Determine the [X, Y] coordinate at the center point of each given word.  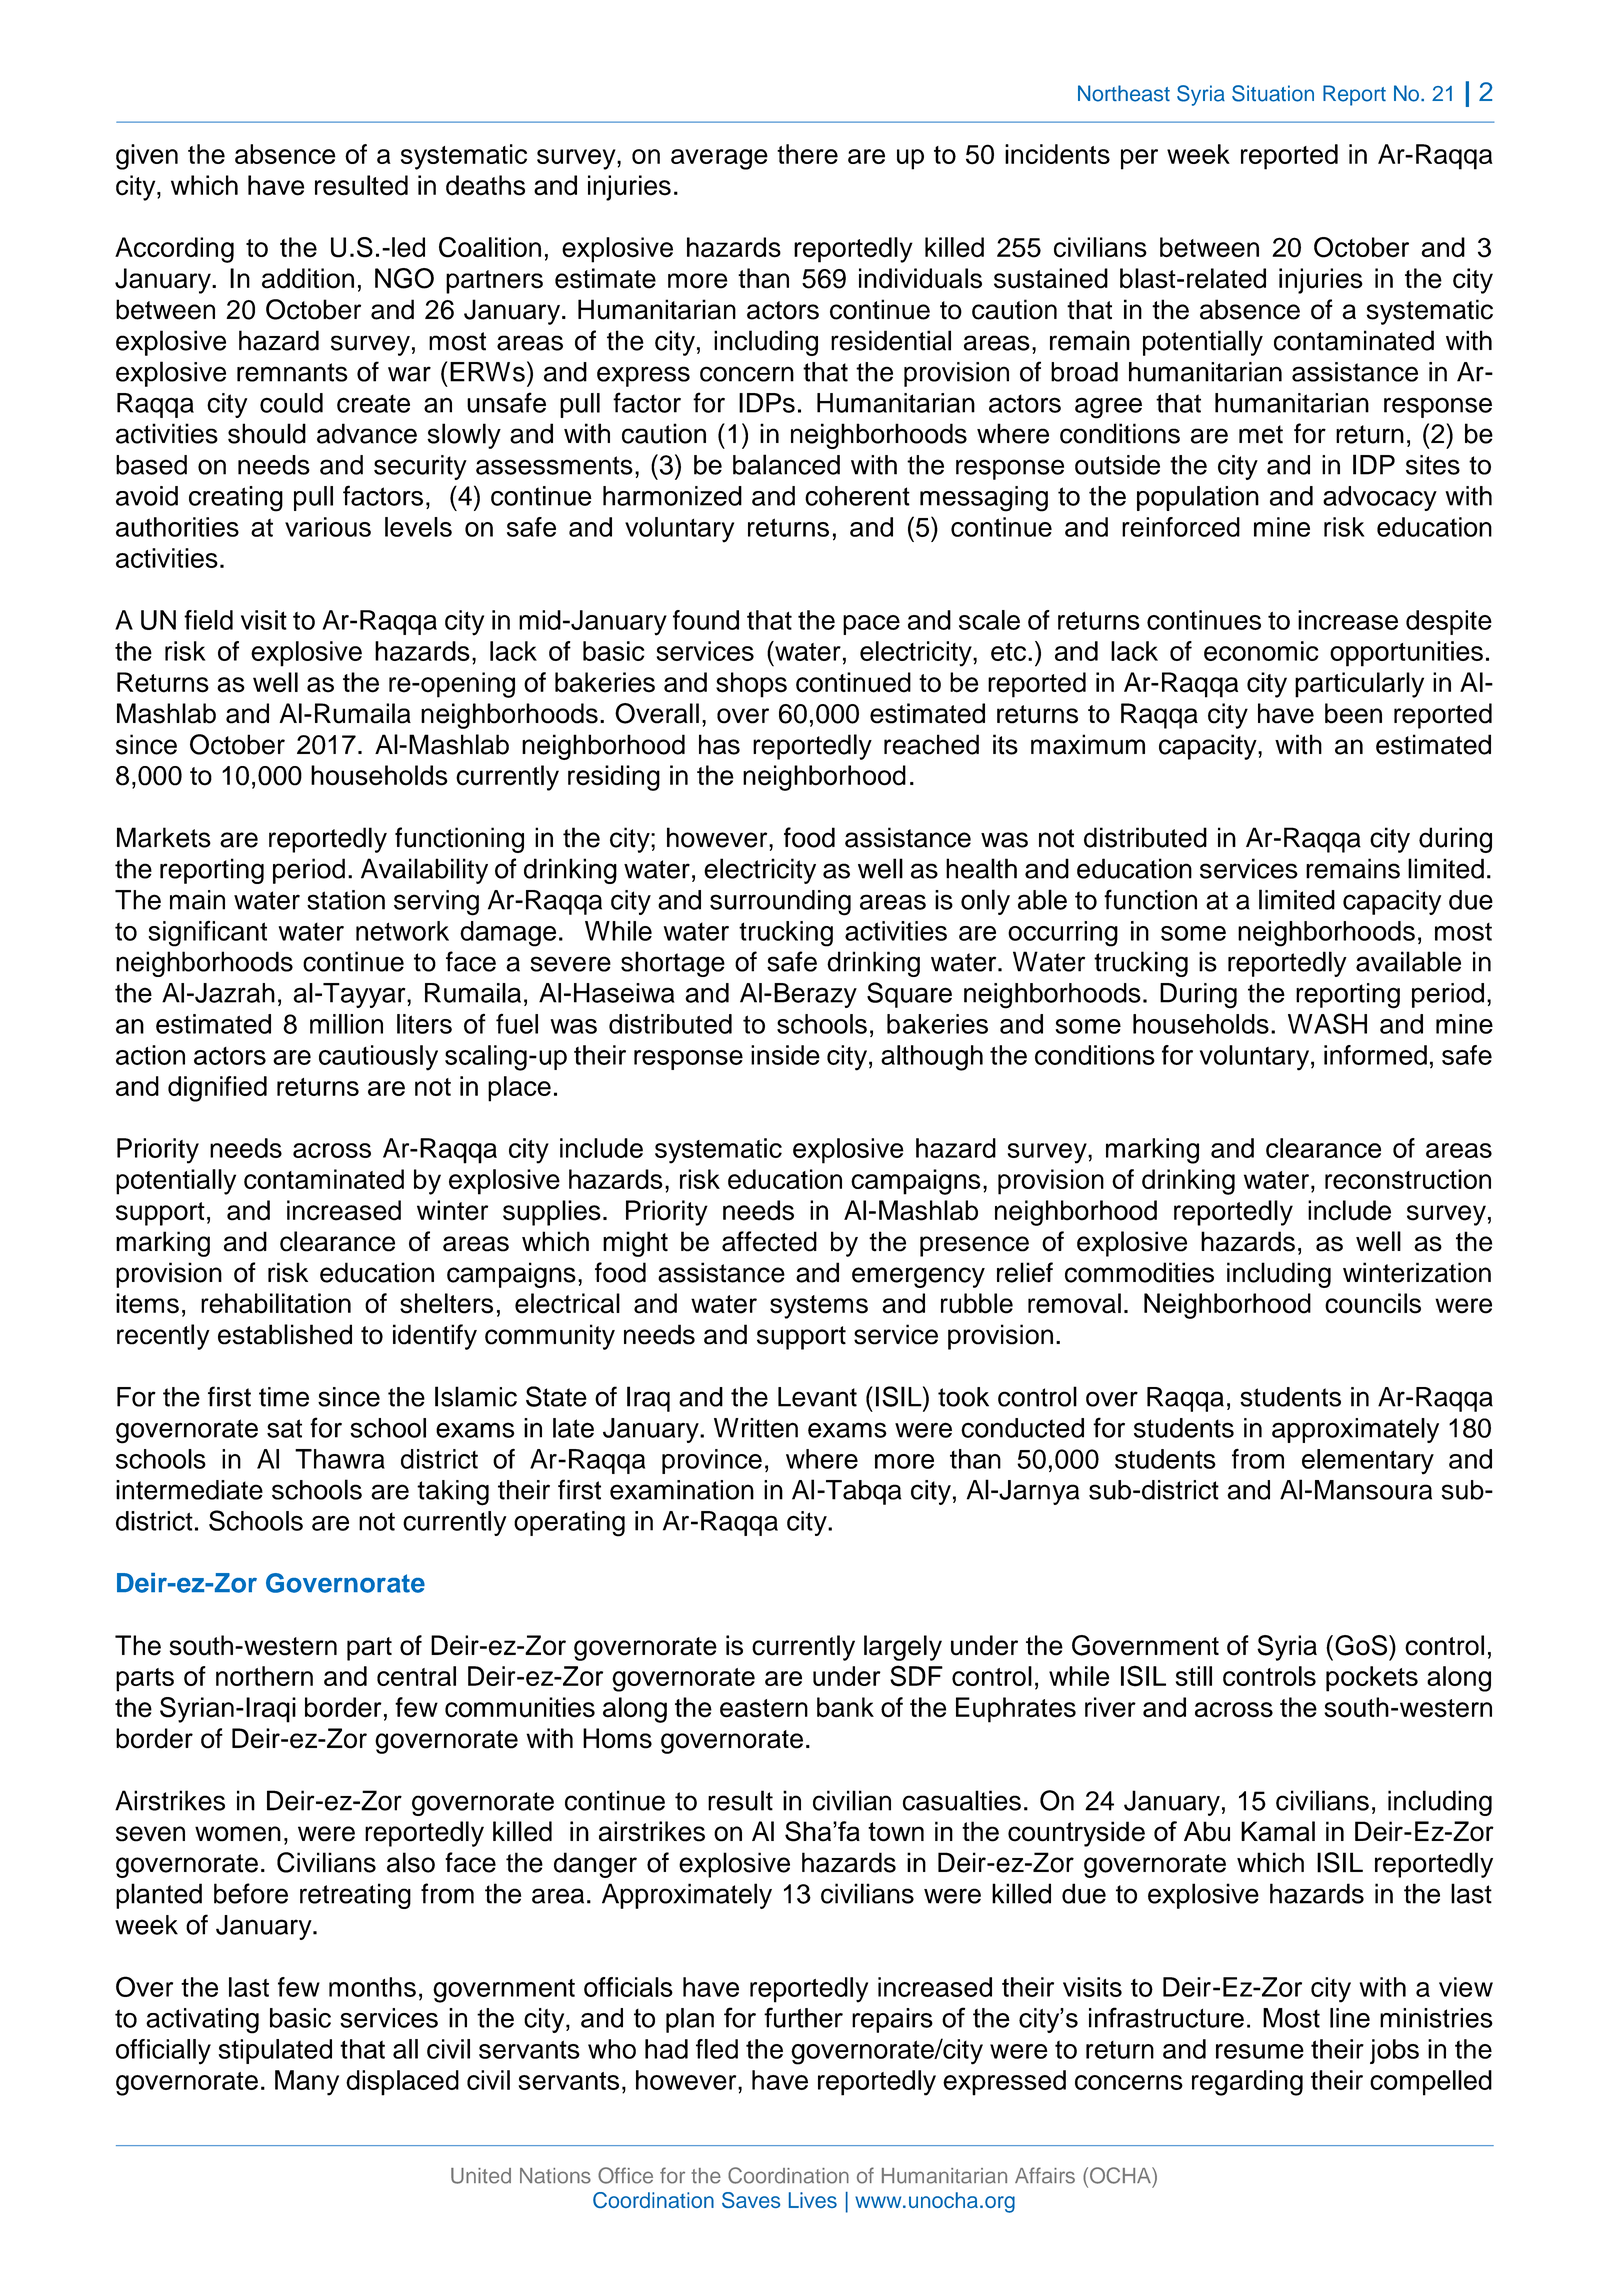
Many [307, 2083]
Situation [1273, 93]
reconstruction [1408, 1179]
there [807, 154]
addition [308, 278]
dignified [217, 1089]
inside [785, 1055]
